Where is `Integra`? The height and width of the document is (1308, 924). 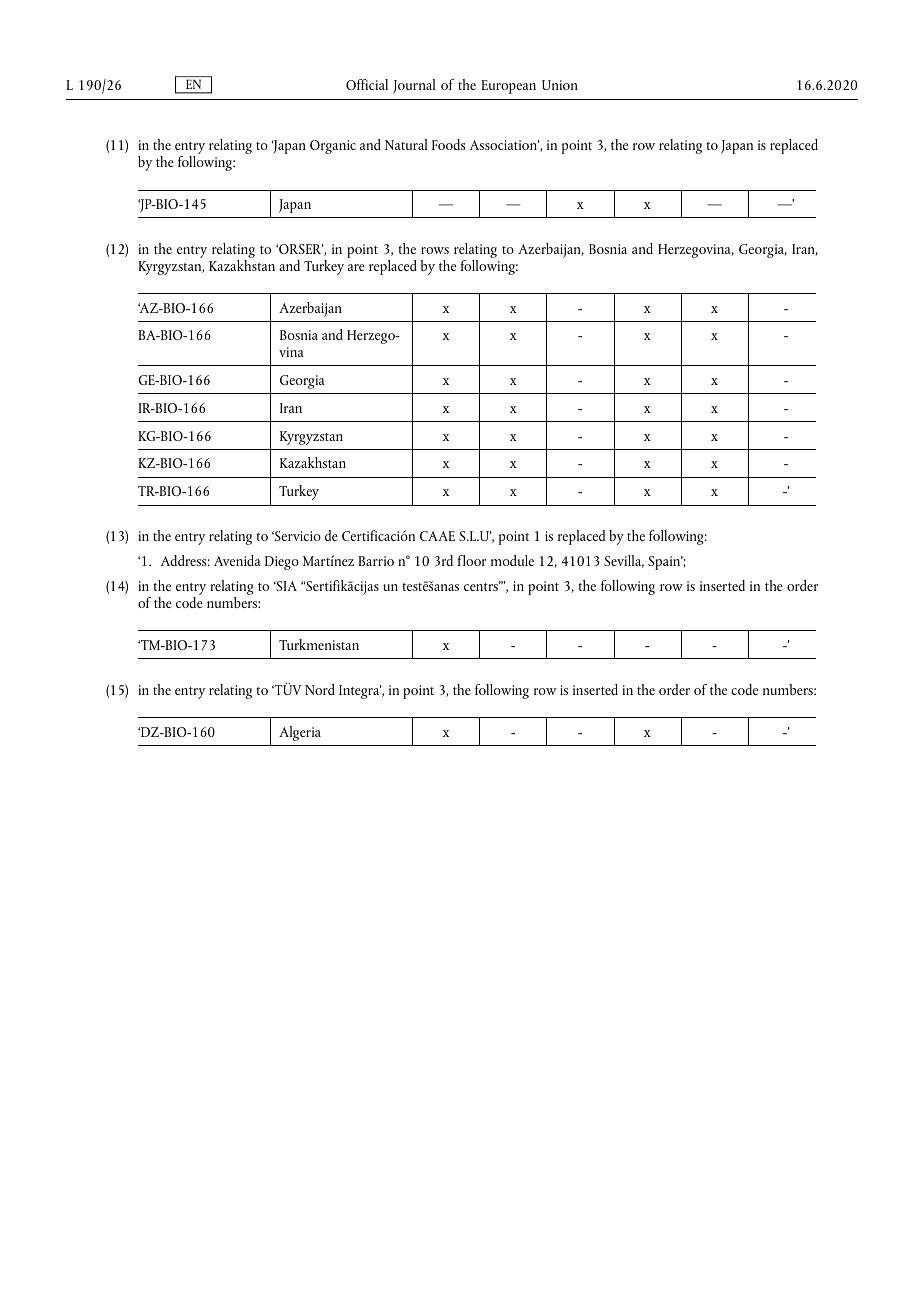
Integra is located at coordinates (360, 692).
